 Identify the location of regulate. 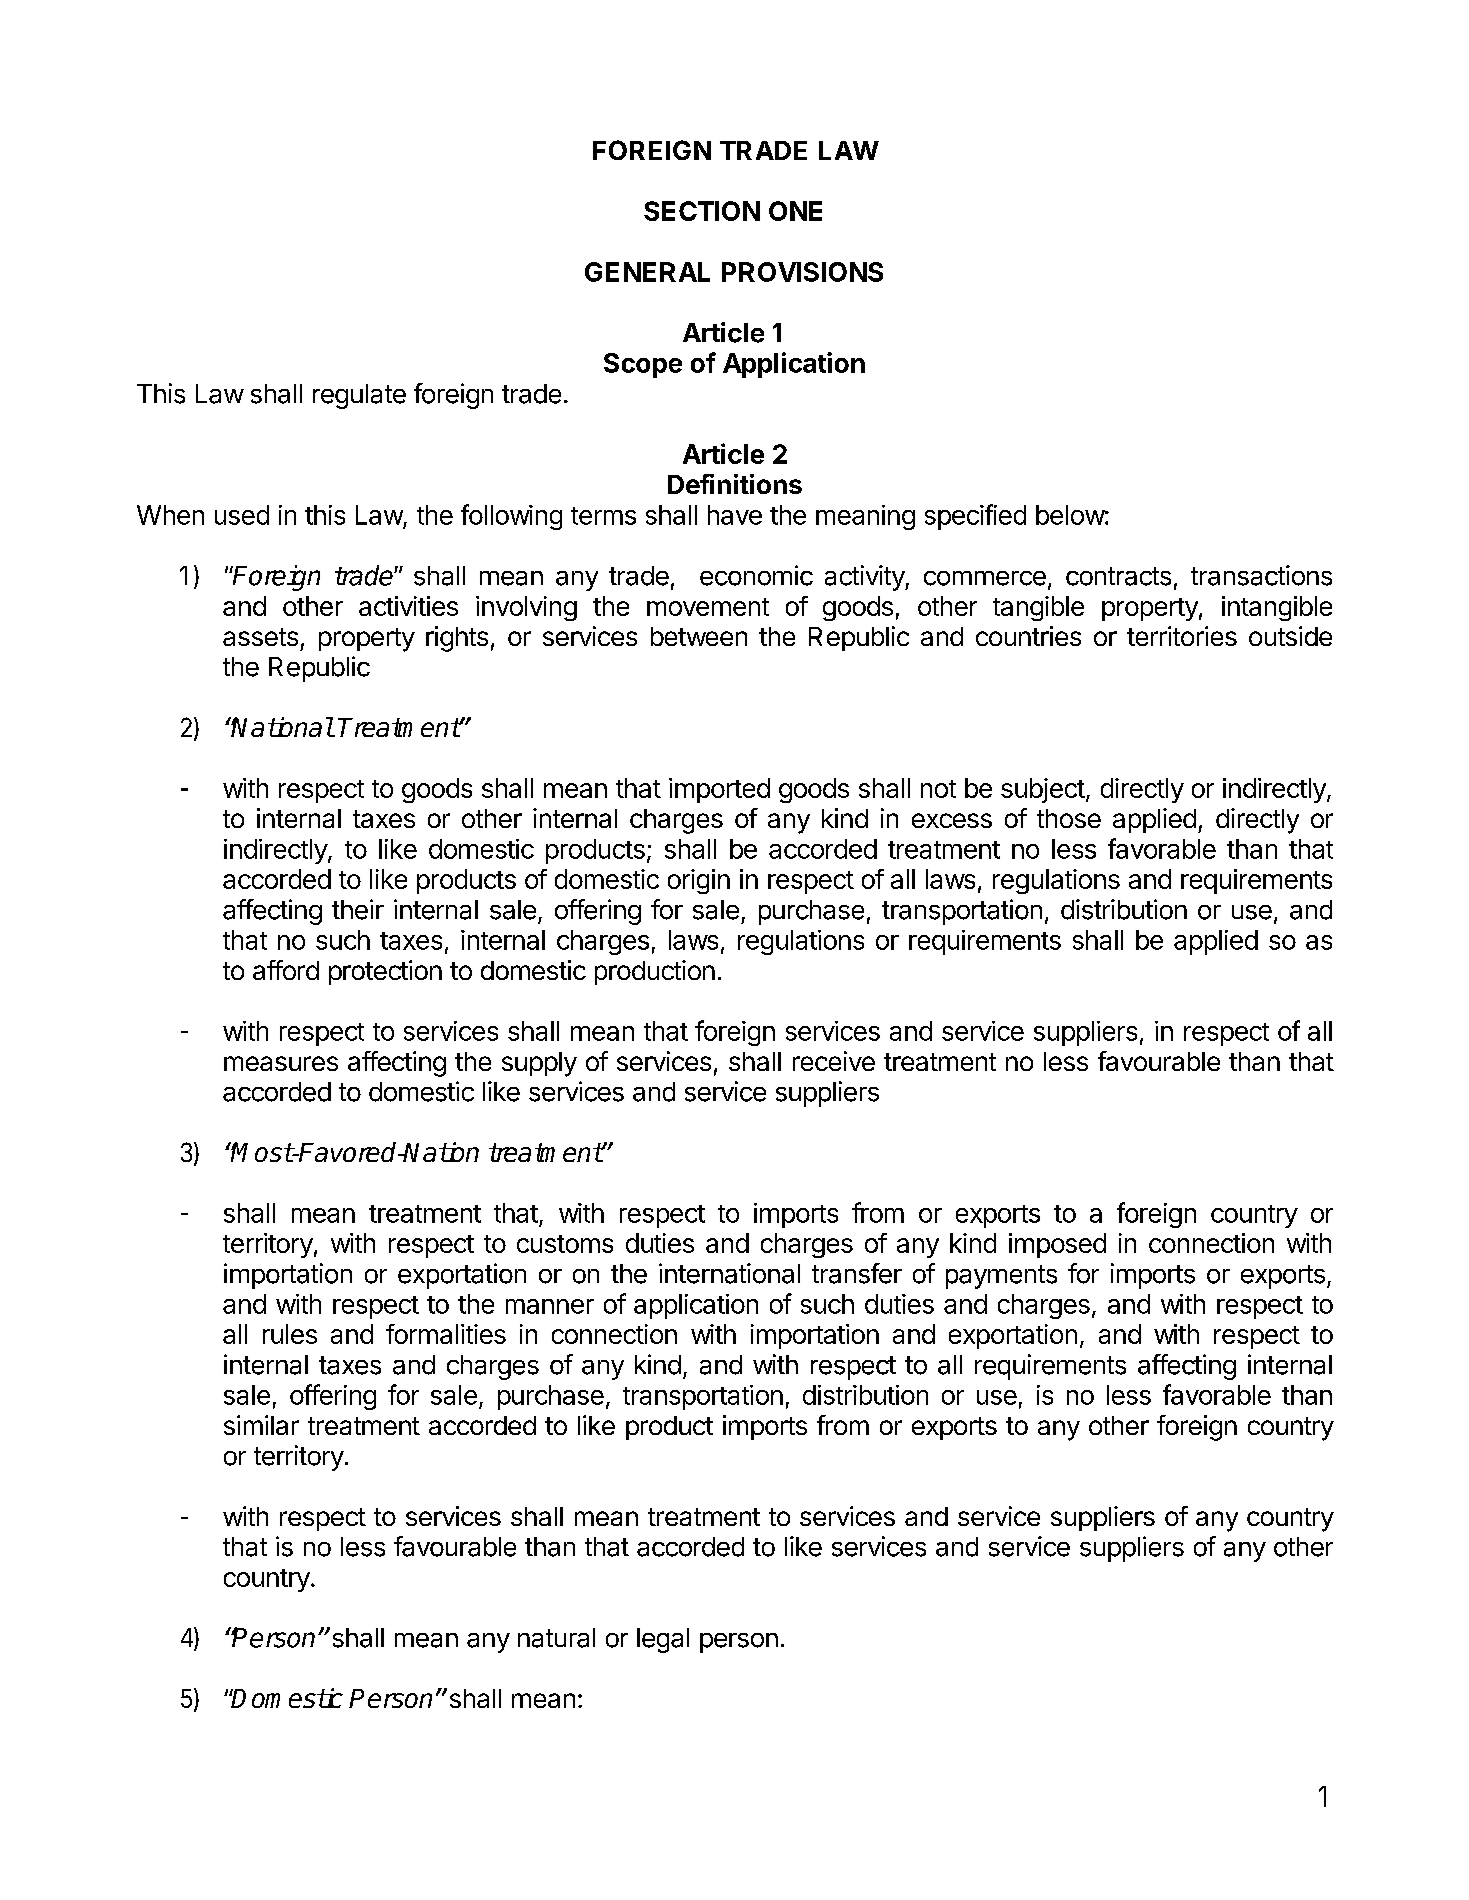
(359, 396).
